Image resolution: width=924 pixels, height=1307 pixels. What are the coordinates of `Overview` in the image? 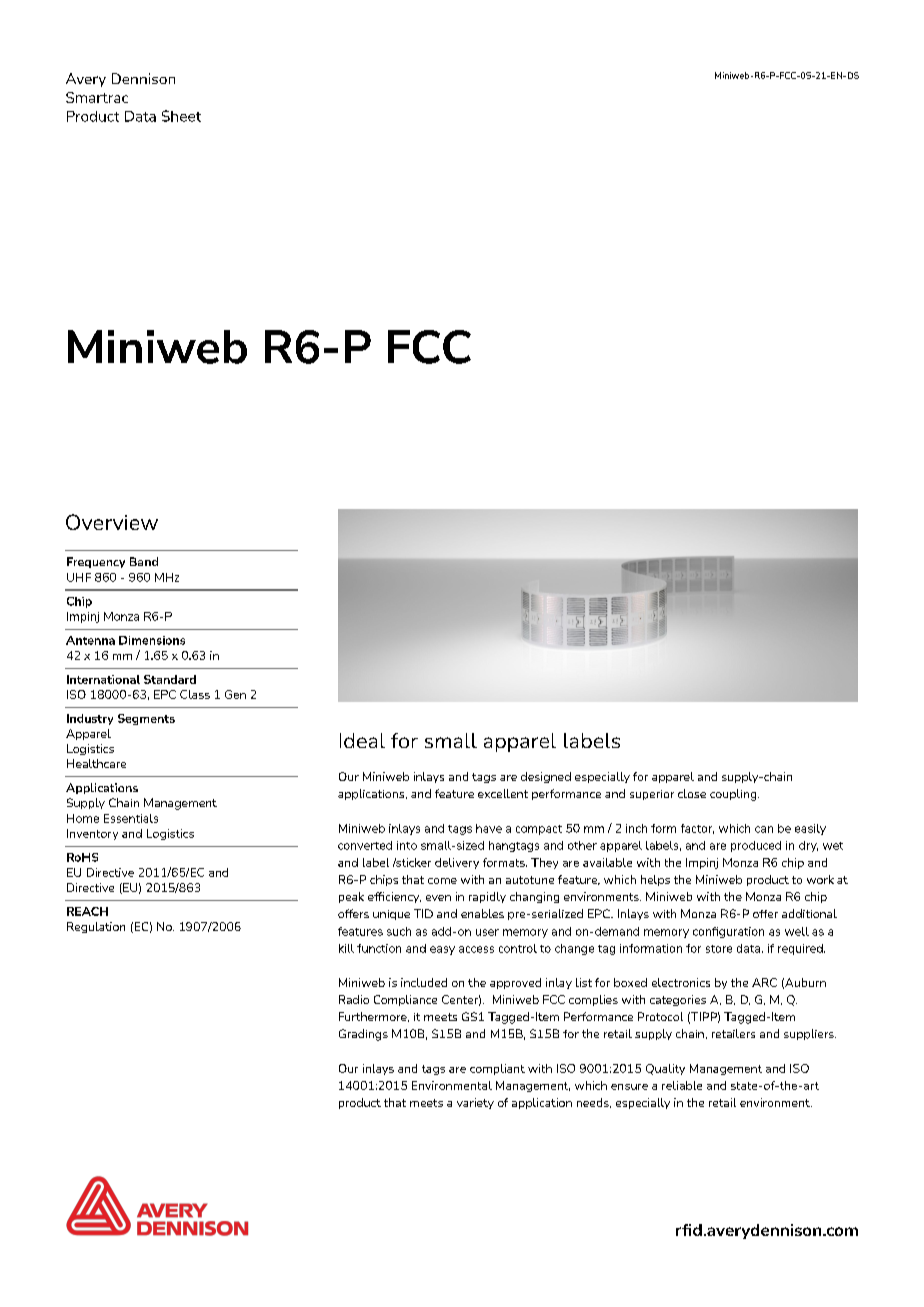 It's located at (112, 522).
